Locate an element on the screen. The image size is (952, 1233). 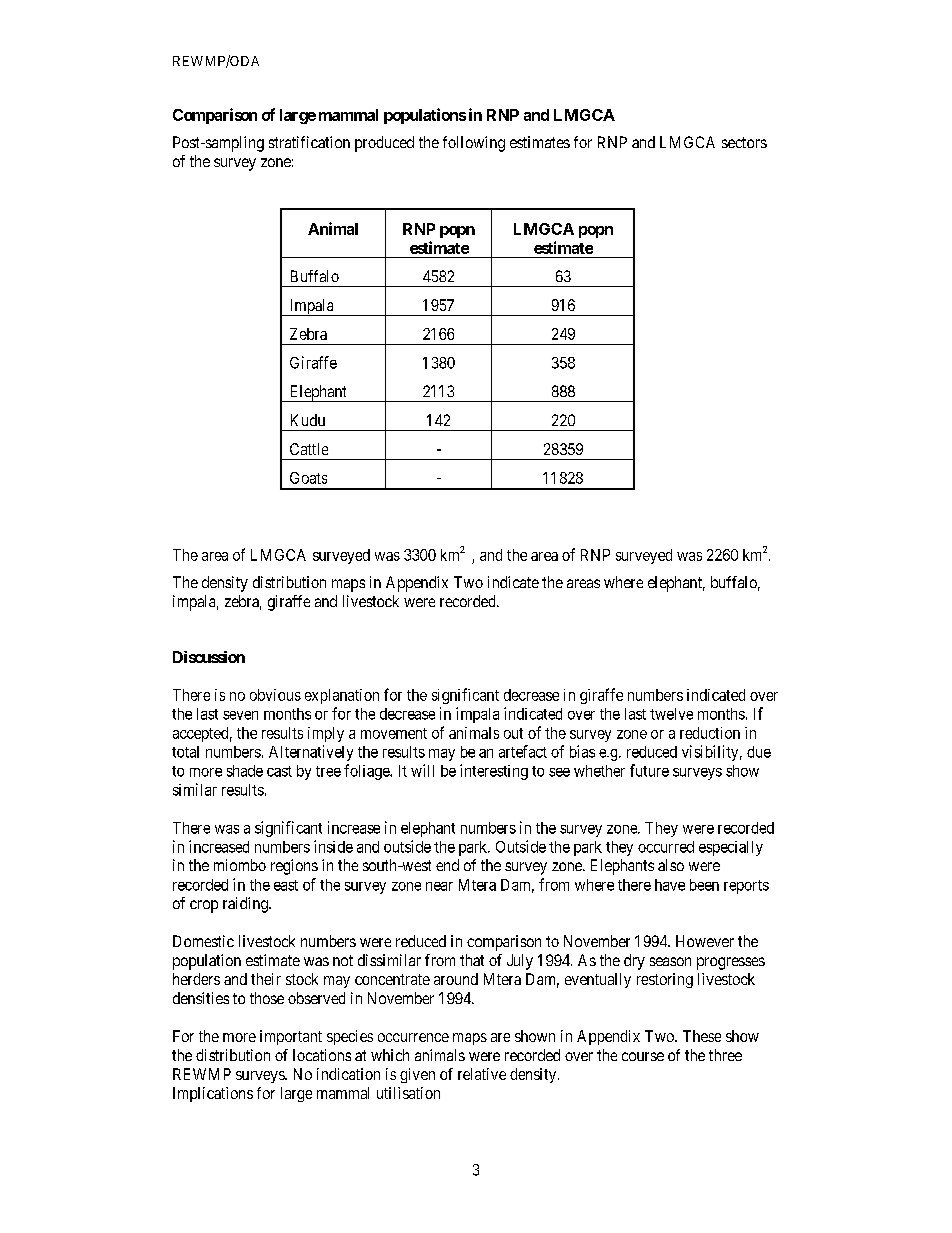
important is located at coordinates (291, 1037).
